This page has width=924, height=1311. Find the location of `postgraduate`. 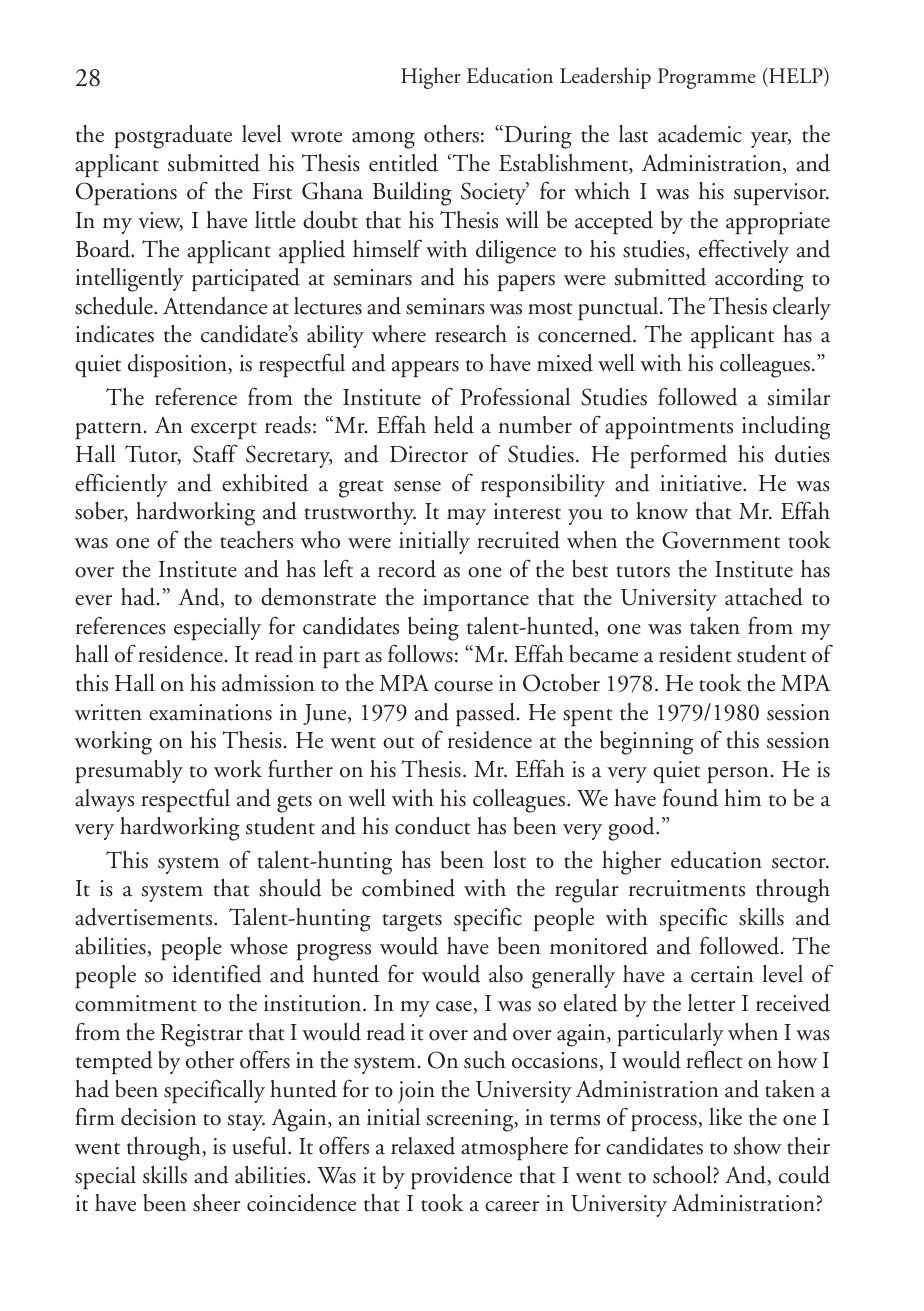

postgraduate is located at coordinates (173, 137).
